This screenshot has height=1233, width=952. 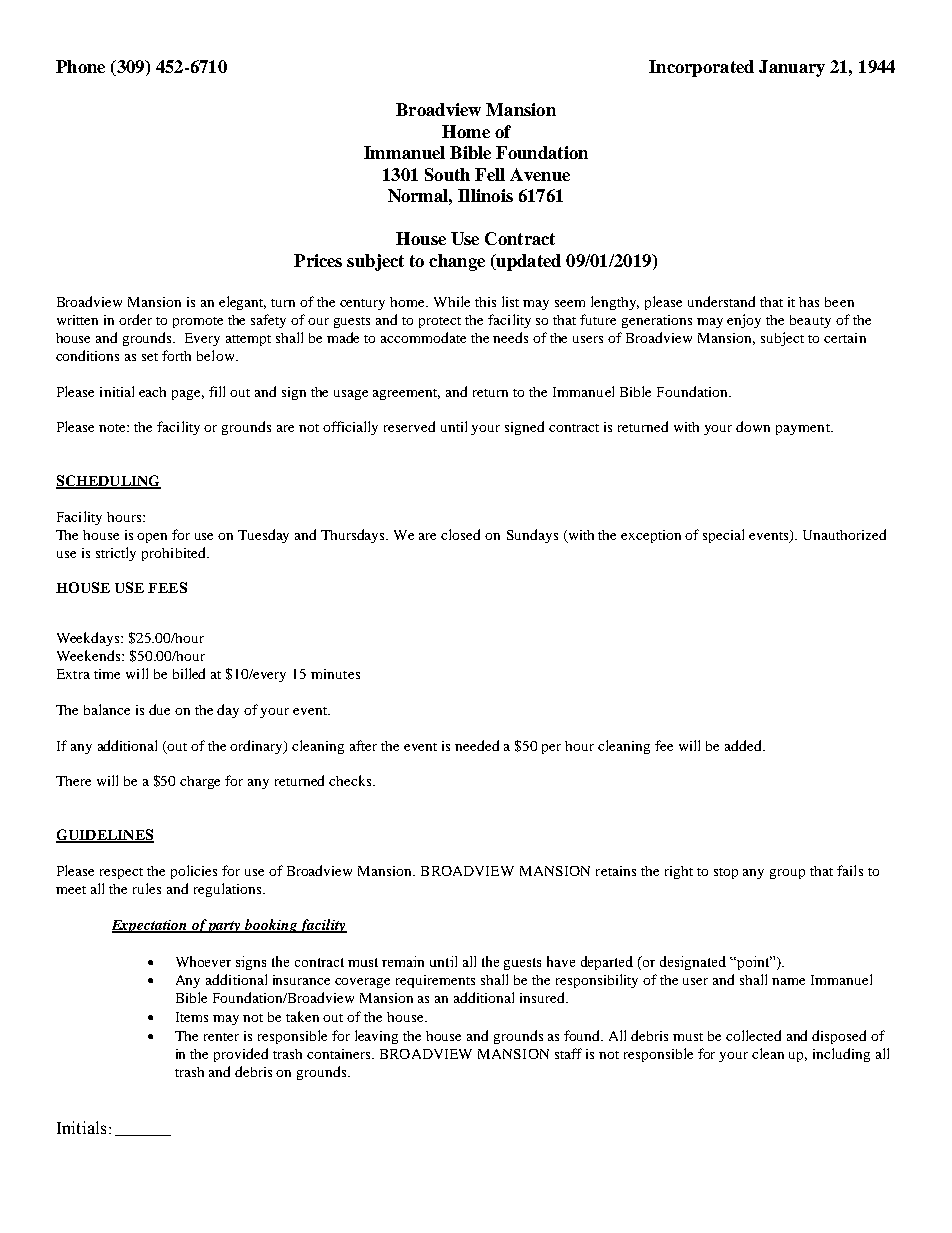 What do you see at coordinates (192, 1017) in the screenshot?
I see `Items` at bounding box center [192, 1017].
